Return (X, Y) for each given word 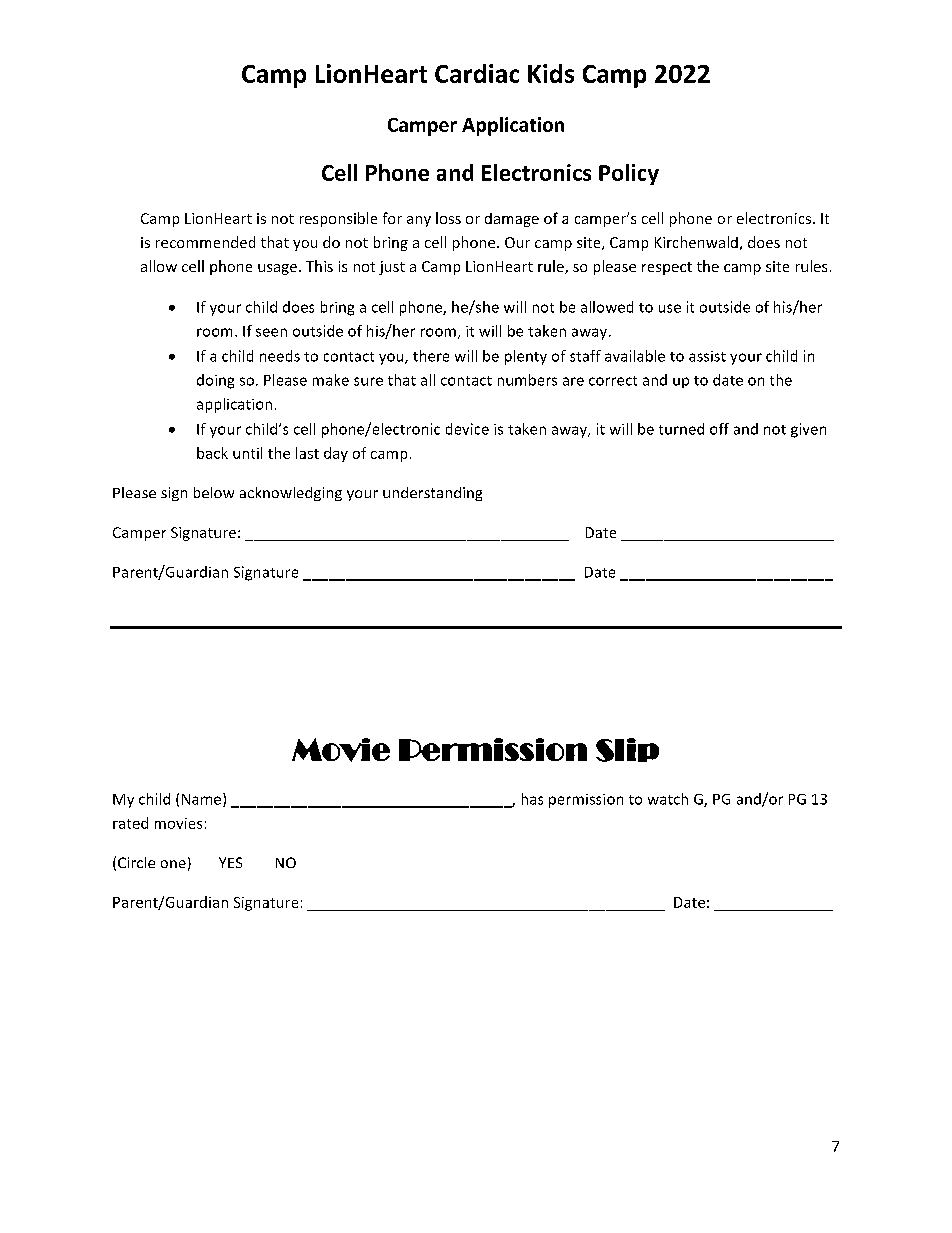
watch (668, 799)
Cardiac (477, 73)
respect (667, 268)
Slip (627, 750)
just (392, 268)
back (212, 453)
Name (203, 800)
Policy (629, 174)
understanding (432, 494)
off (719, 429)
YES (230, 862)
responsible (338, 219)
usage (277, 269)
